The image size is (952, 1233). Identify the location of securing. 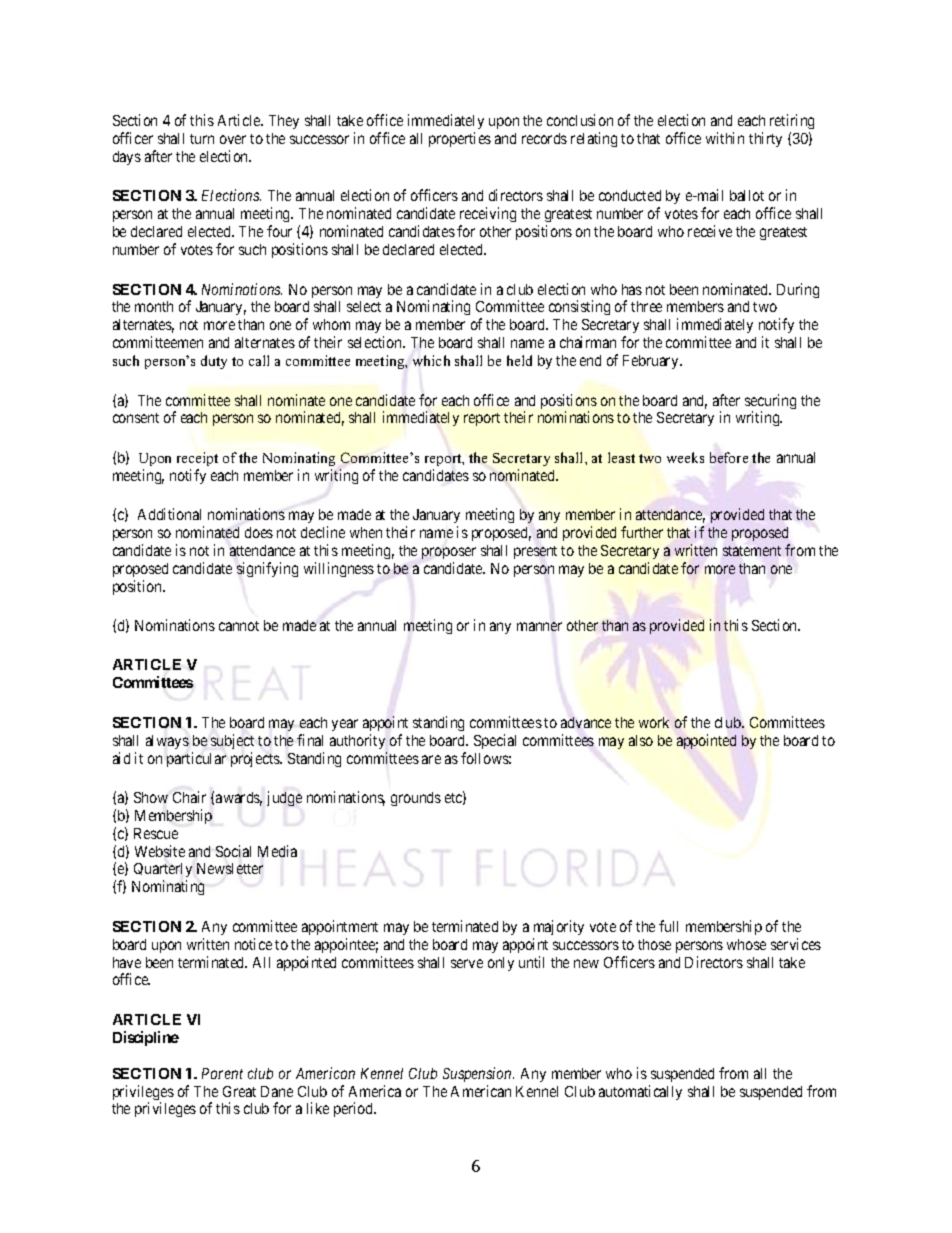
(770, 403).
